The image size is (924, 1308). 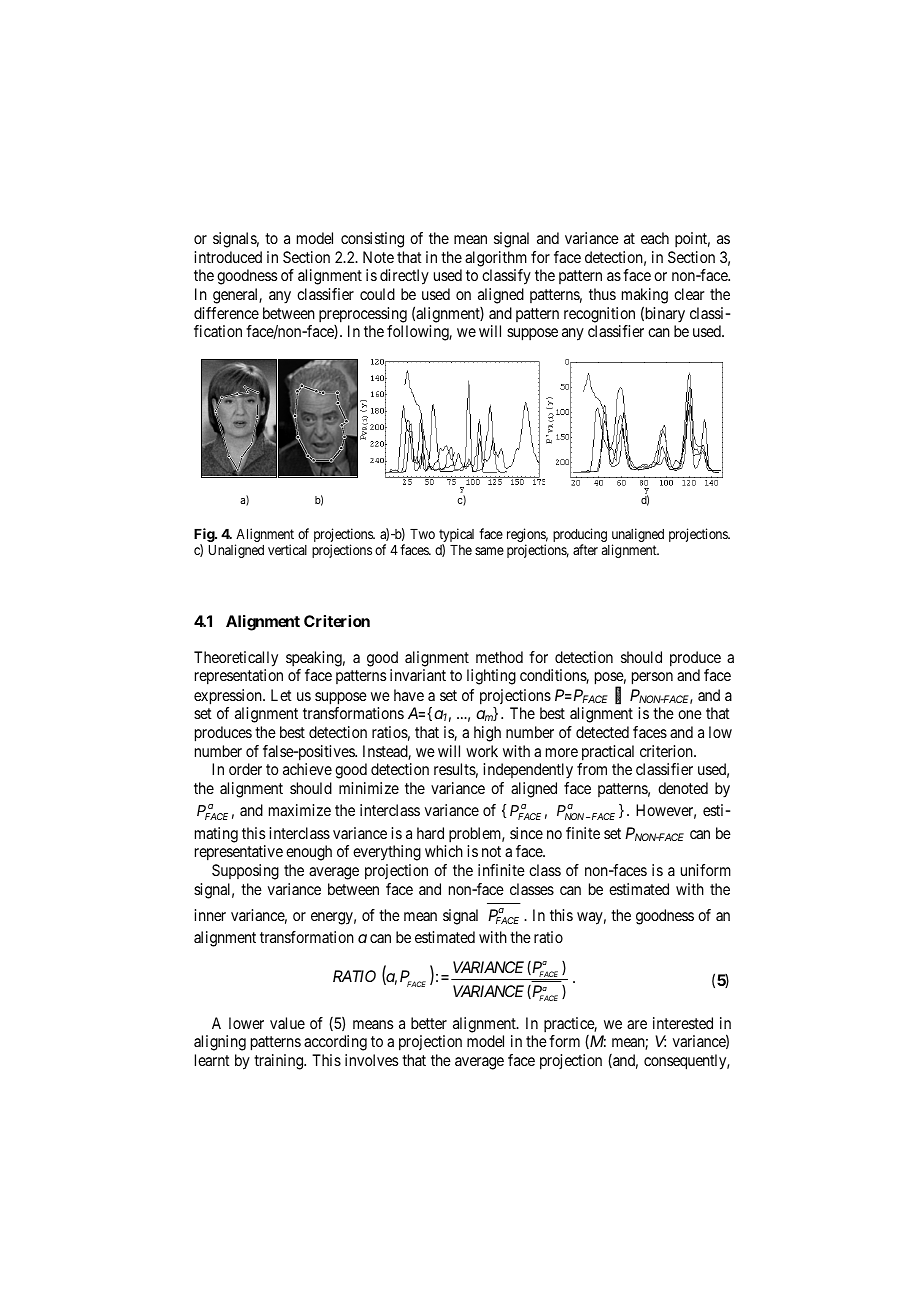 I want to click on invariant, so click(x=418, y=675).
